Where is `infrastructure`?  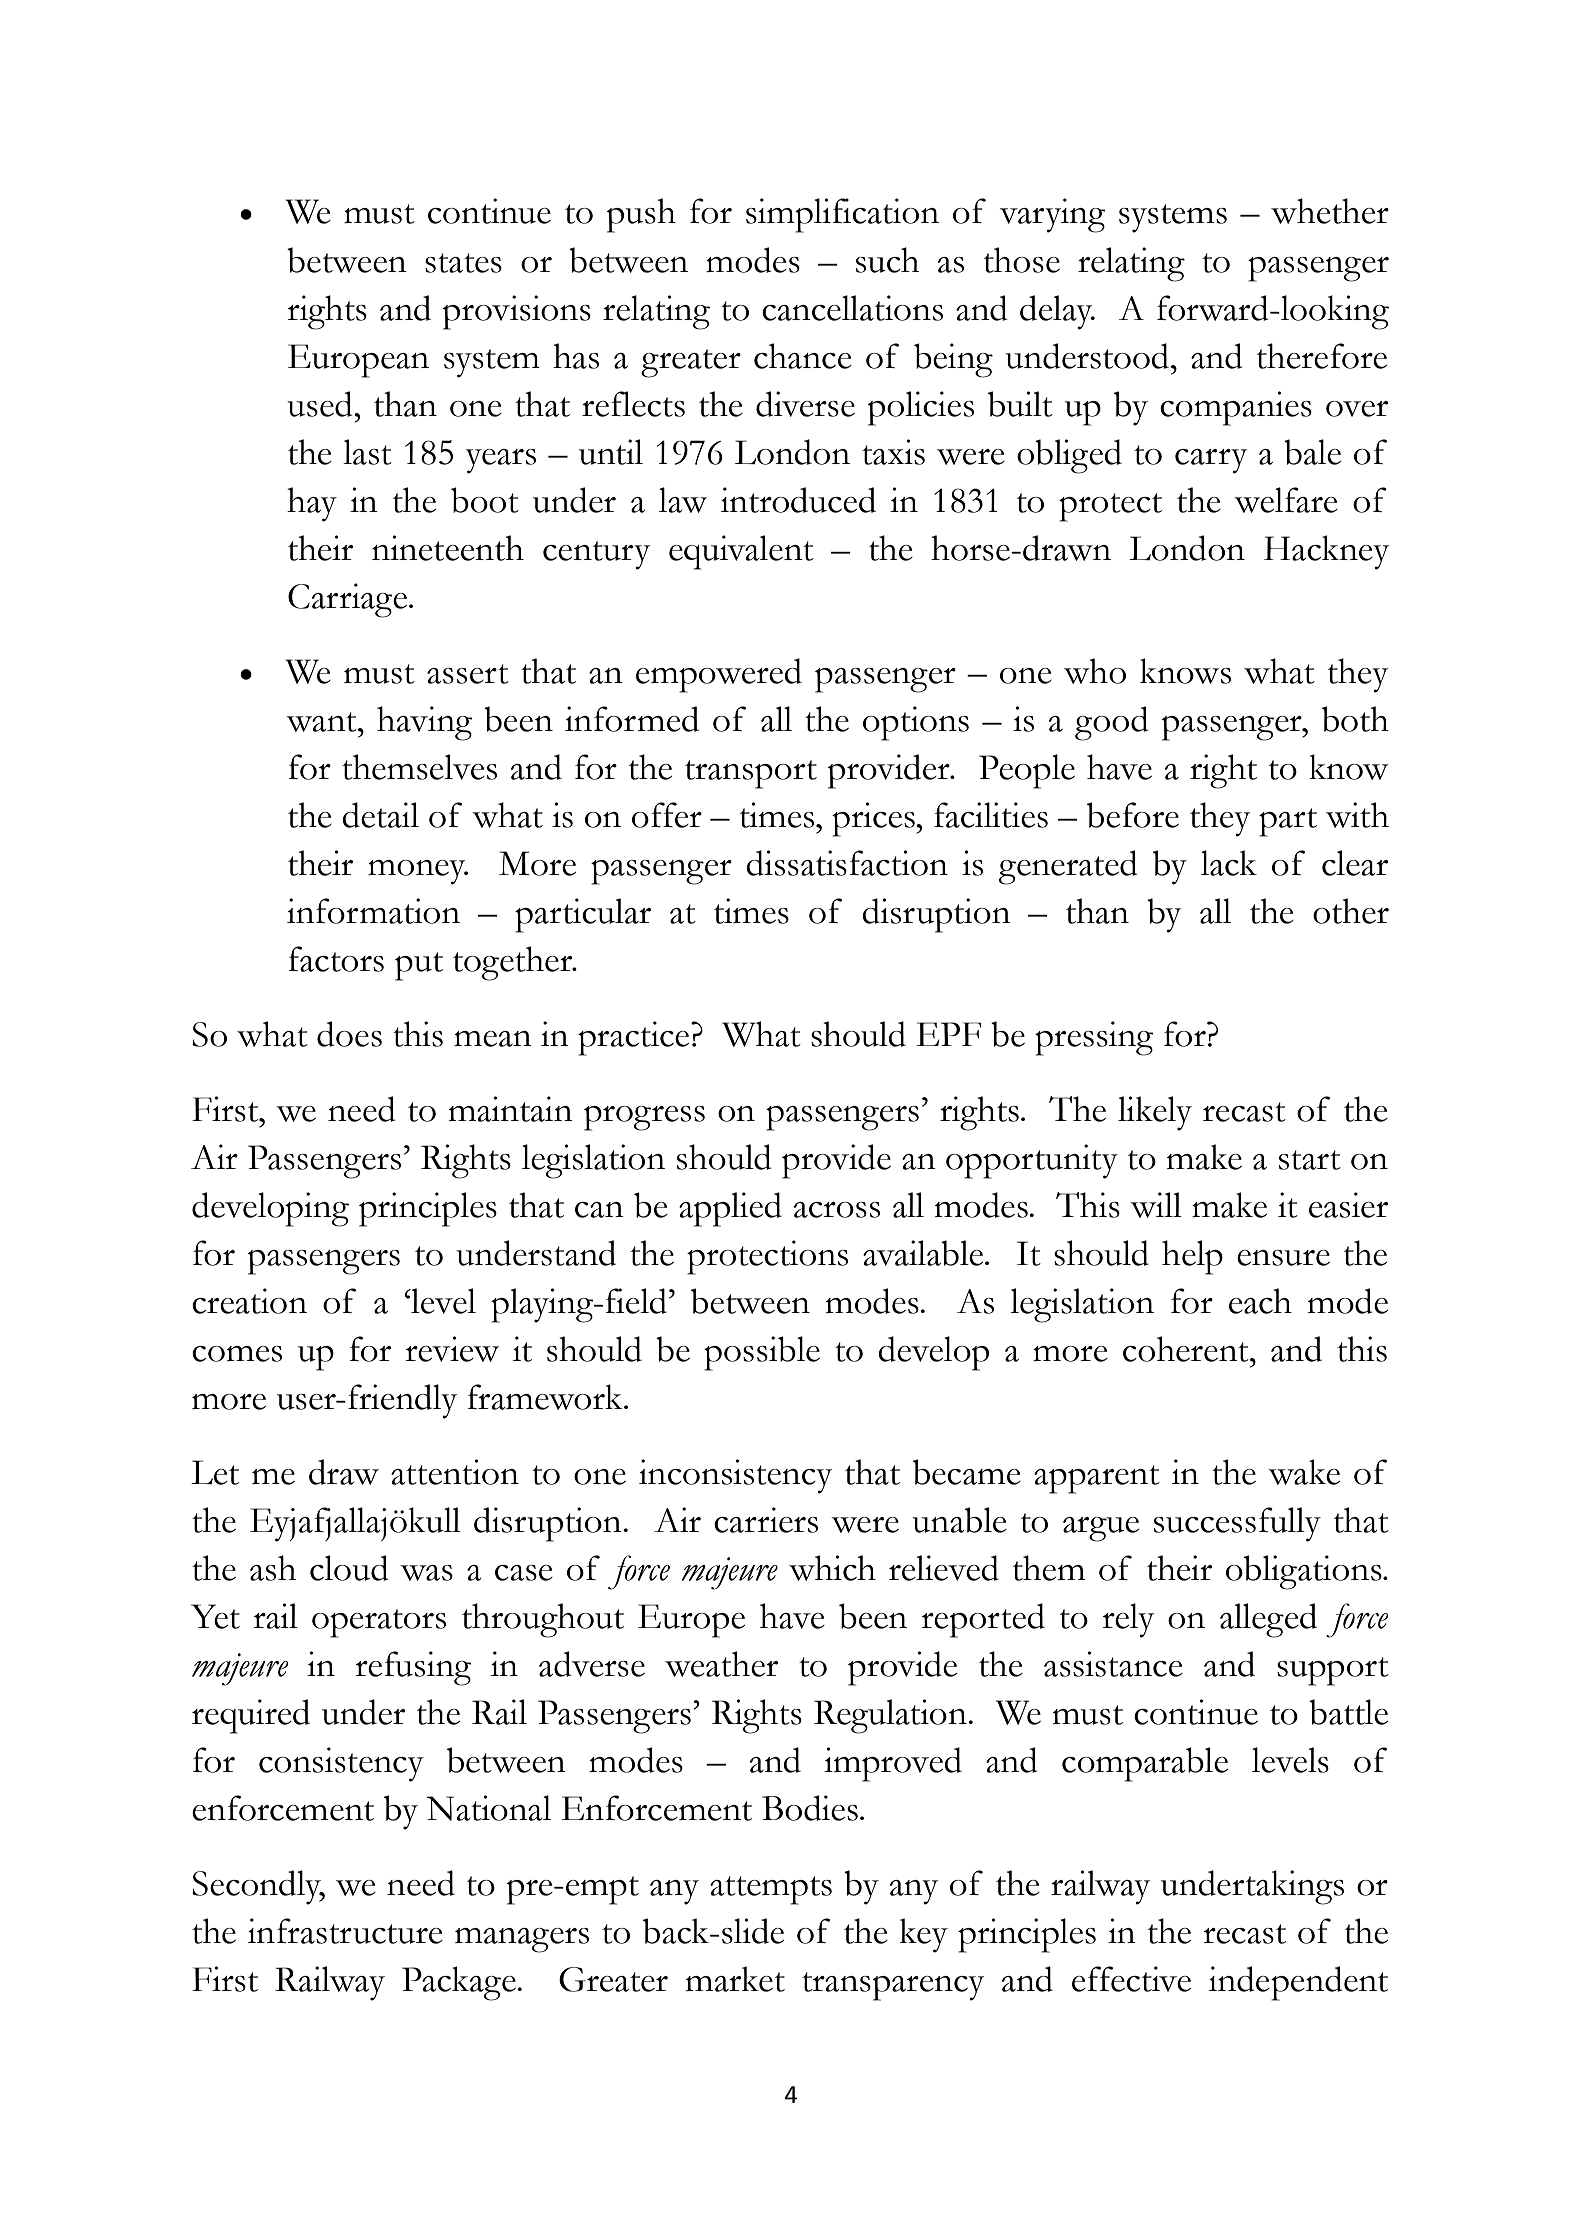 infrastructure is located at coordinates (345, 1931).
